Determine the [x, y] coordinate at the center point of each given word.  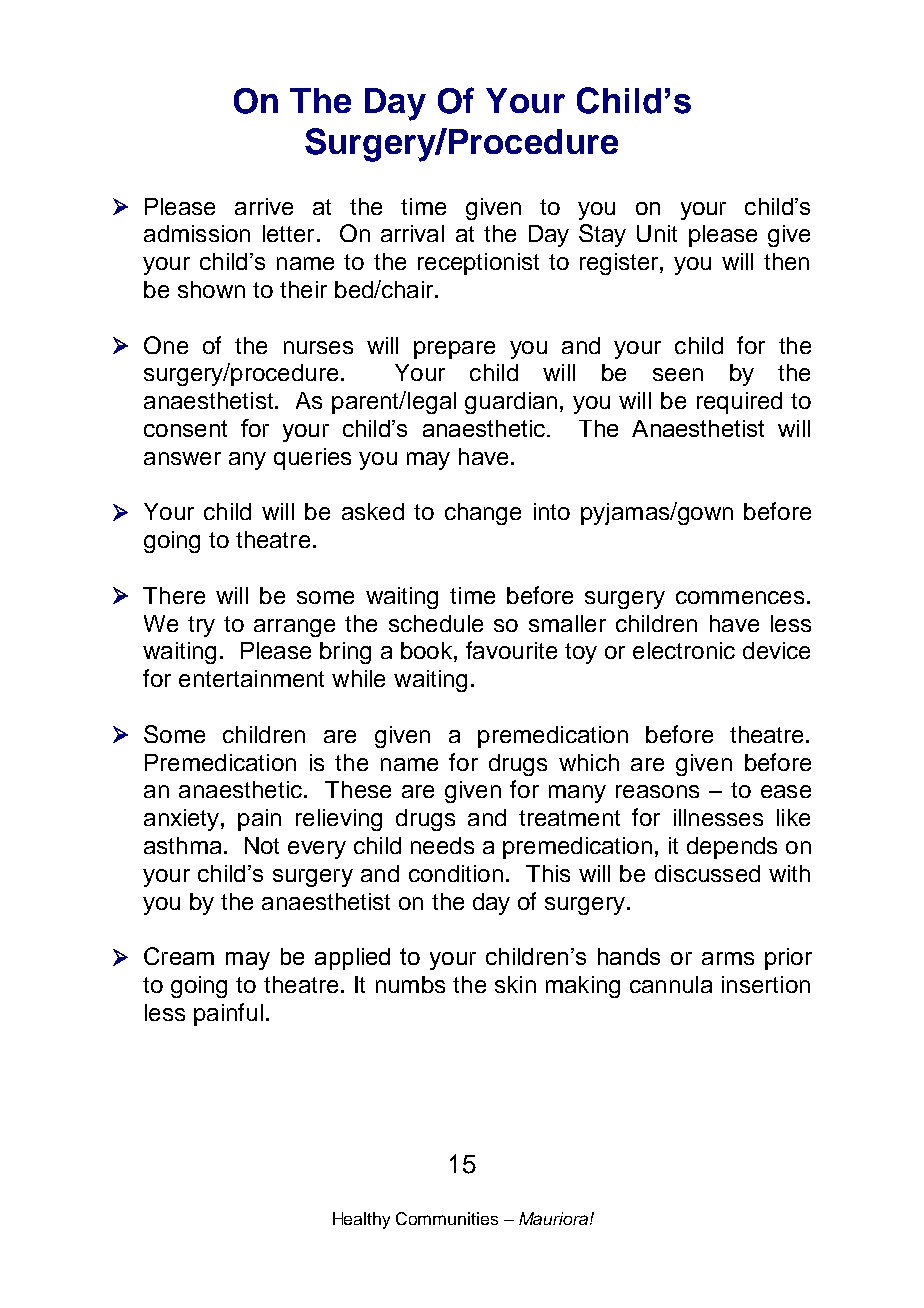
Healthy [361, 1220]
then [786, 261]
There [174, 595]
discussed [707, 873]
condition [456, 873]
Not [262, 845]
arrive [264, 206]
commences [740, 597]
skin [515, 984]
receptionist [478, 264]
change [483, 514]
